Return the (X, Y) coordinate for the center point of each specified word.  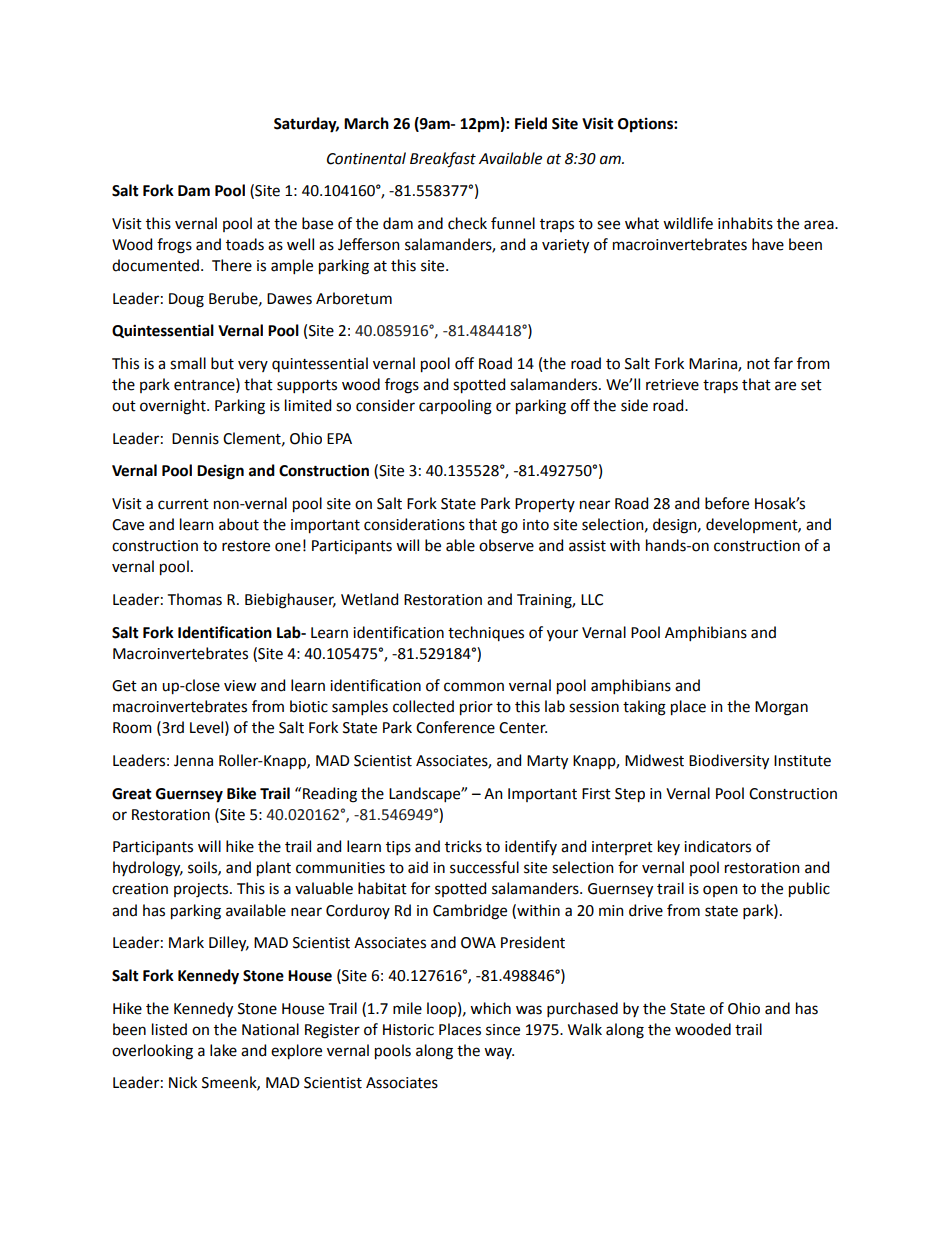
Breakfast (443, 160)
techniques (486, 633)
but (222, 363)
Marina (714, 365)
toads (245, 244)
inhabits (745, 223)
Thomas (195, 599)
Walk (585, 1029)
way (499, 1053)
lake (223, 1050)
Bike (241, 793)
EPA (339, 438)
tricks (463, 846)
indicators (717, 846)
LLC (592, 600)
